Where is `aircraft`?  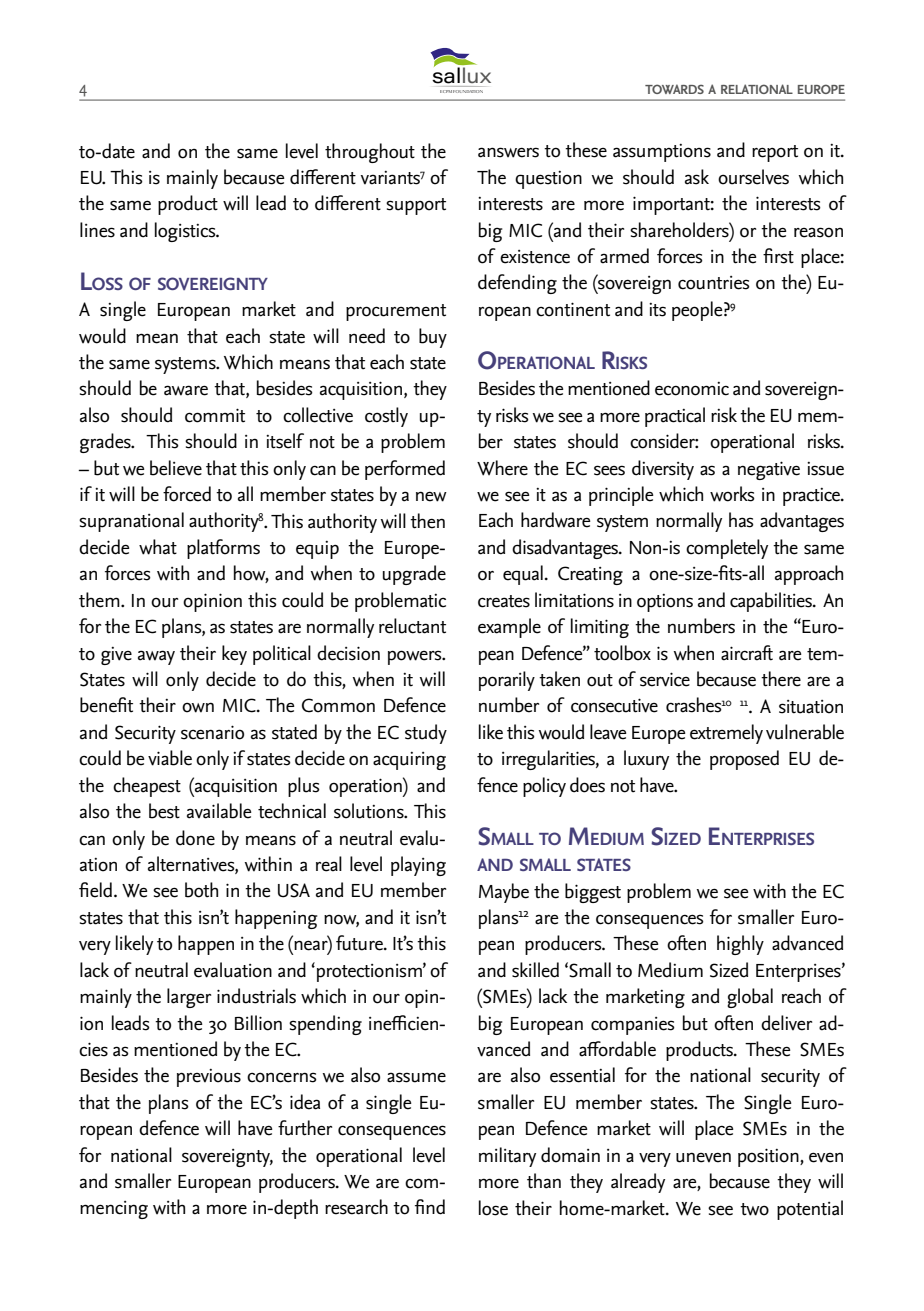
aircraft is located at coordinates (747, 653).
